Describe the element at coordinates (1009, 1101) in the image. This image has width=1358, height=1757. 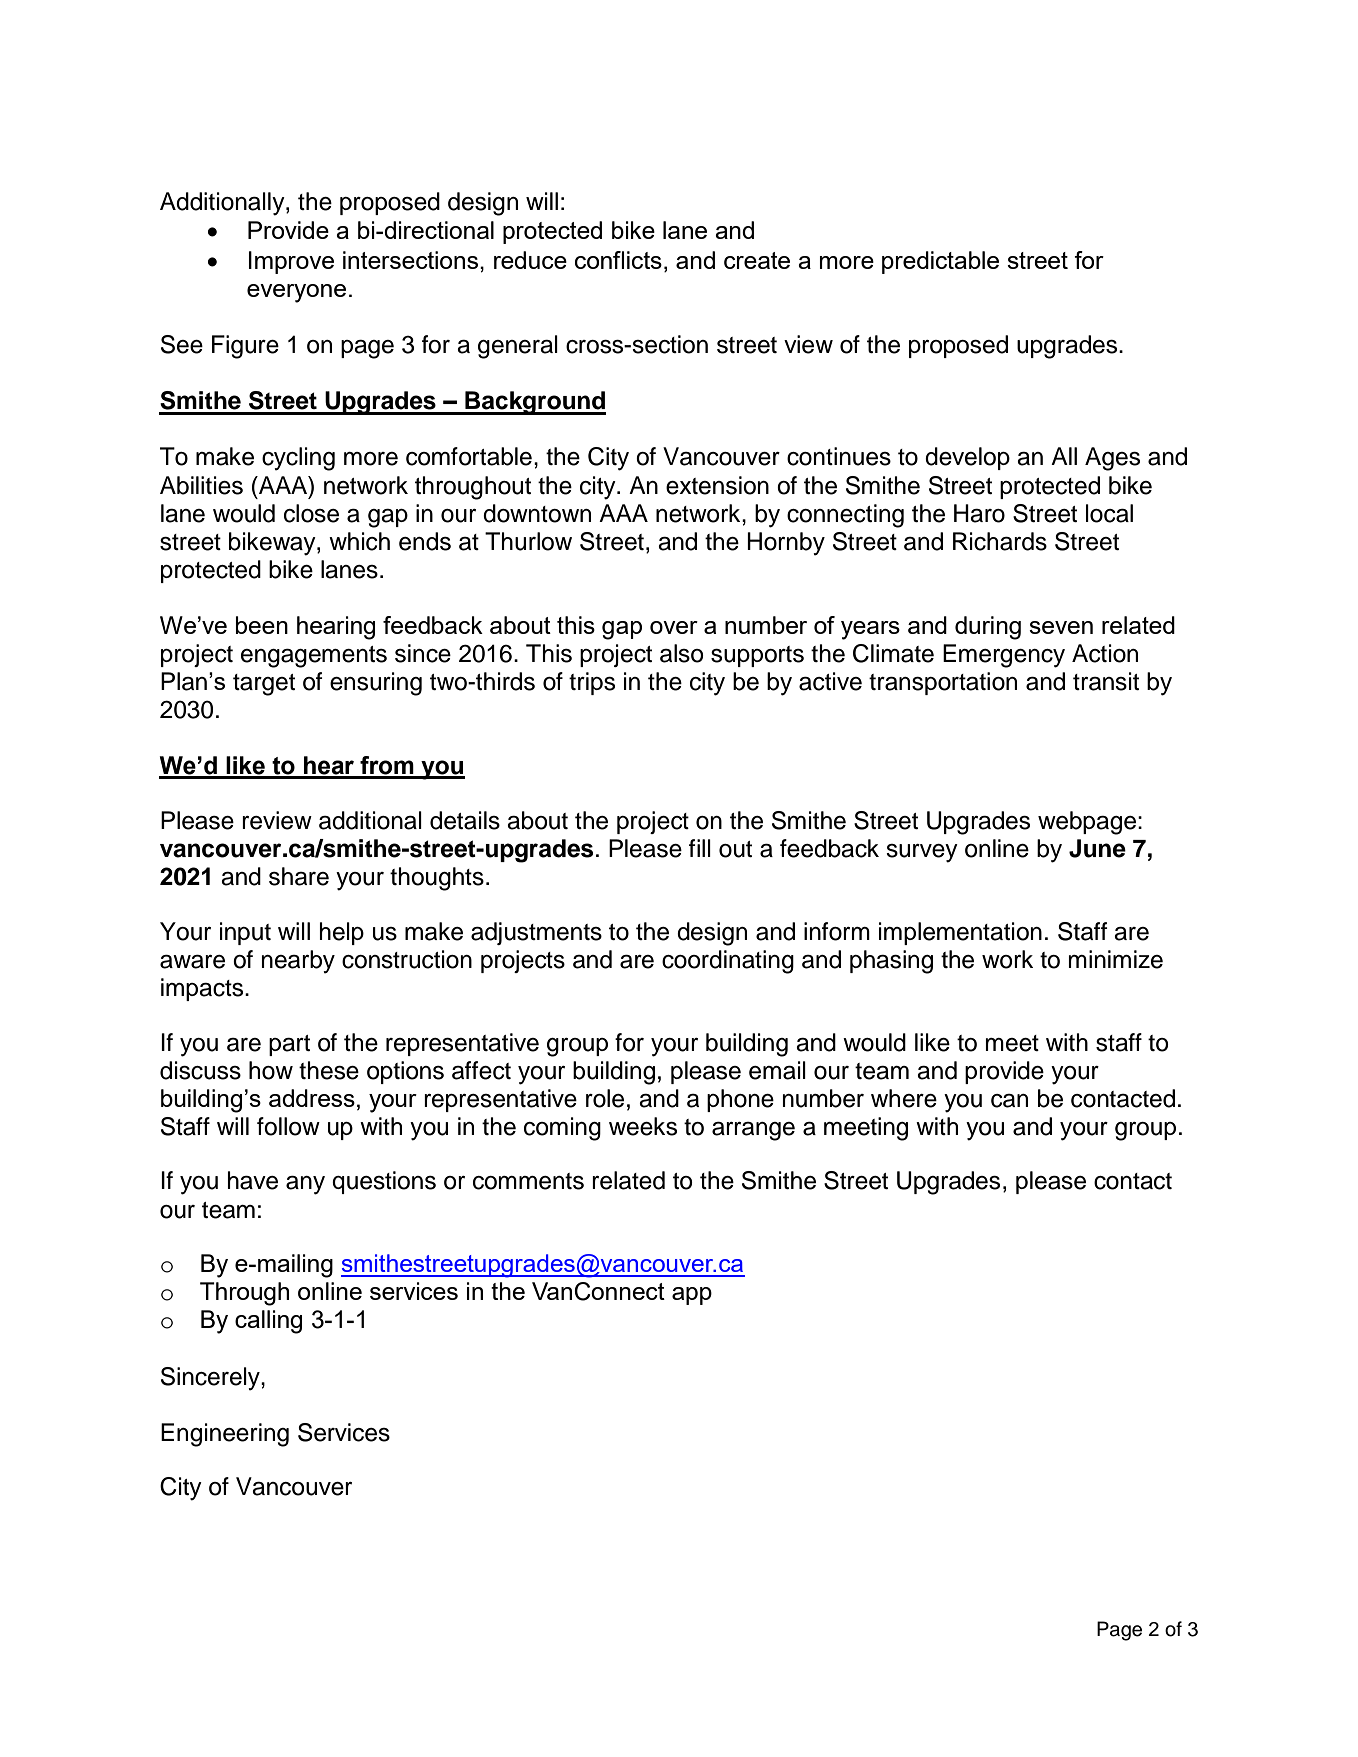
I see `can` at that location.
